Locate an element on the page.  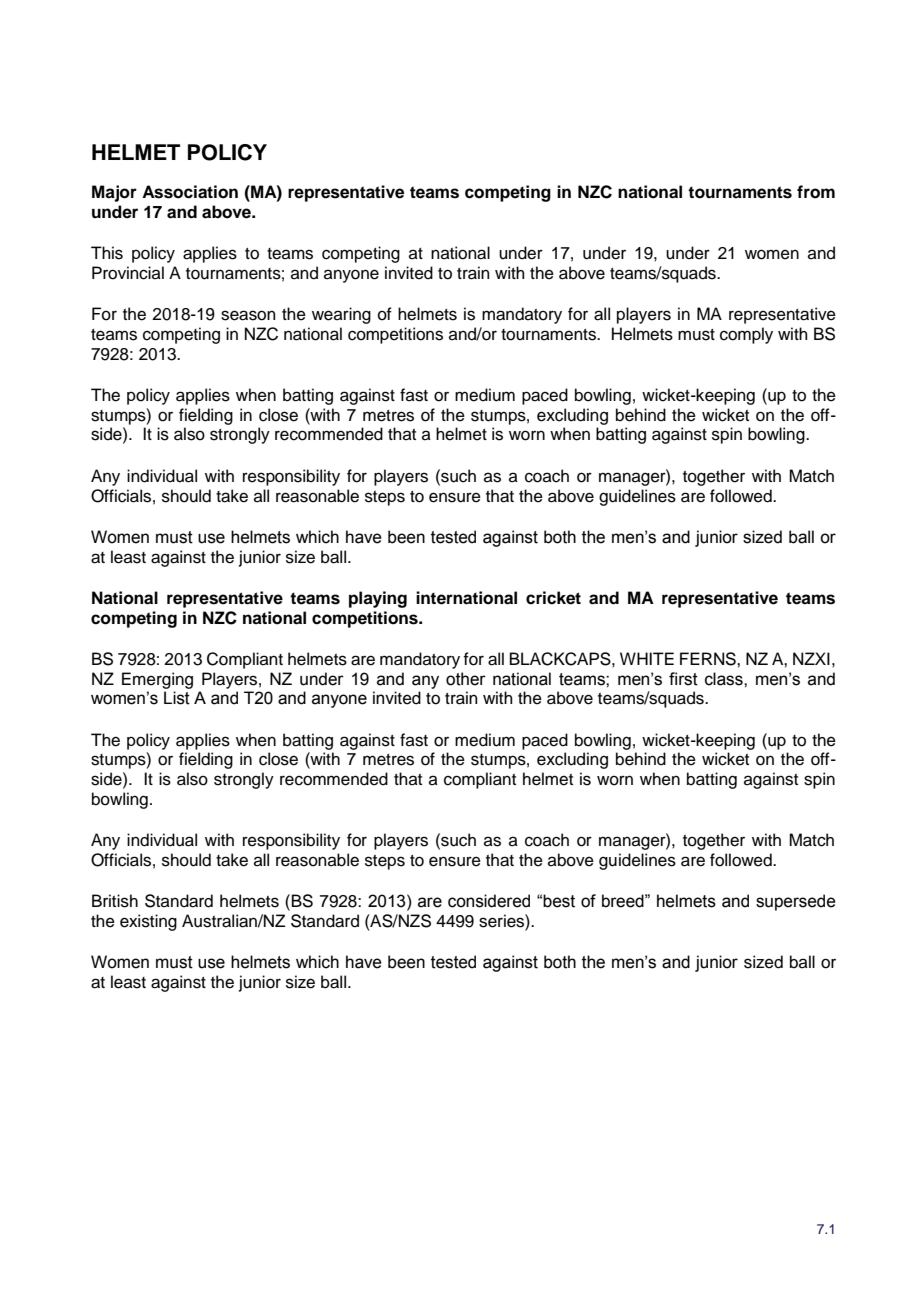
from is located at coordinates (816, 192).
